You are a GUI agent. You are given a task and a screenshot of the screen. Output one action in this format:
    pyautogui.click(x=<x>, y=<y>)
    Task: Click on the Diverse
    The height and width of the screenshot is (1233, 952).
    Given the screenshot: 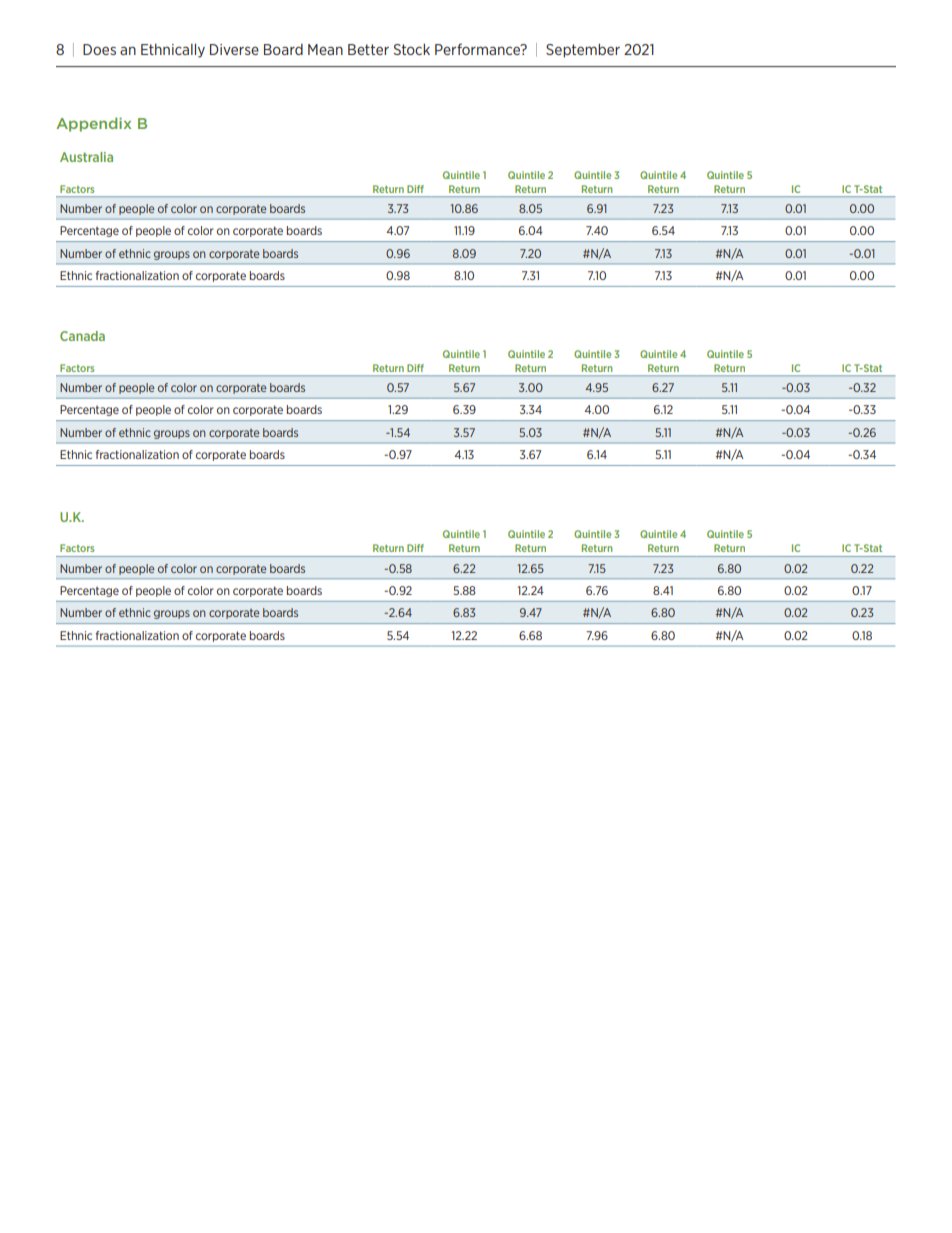 What is the action you would take?
    pyautogui.click(x=234, y=49)
